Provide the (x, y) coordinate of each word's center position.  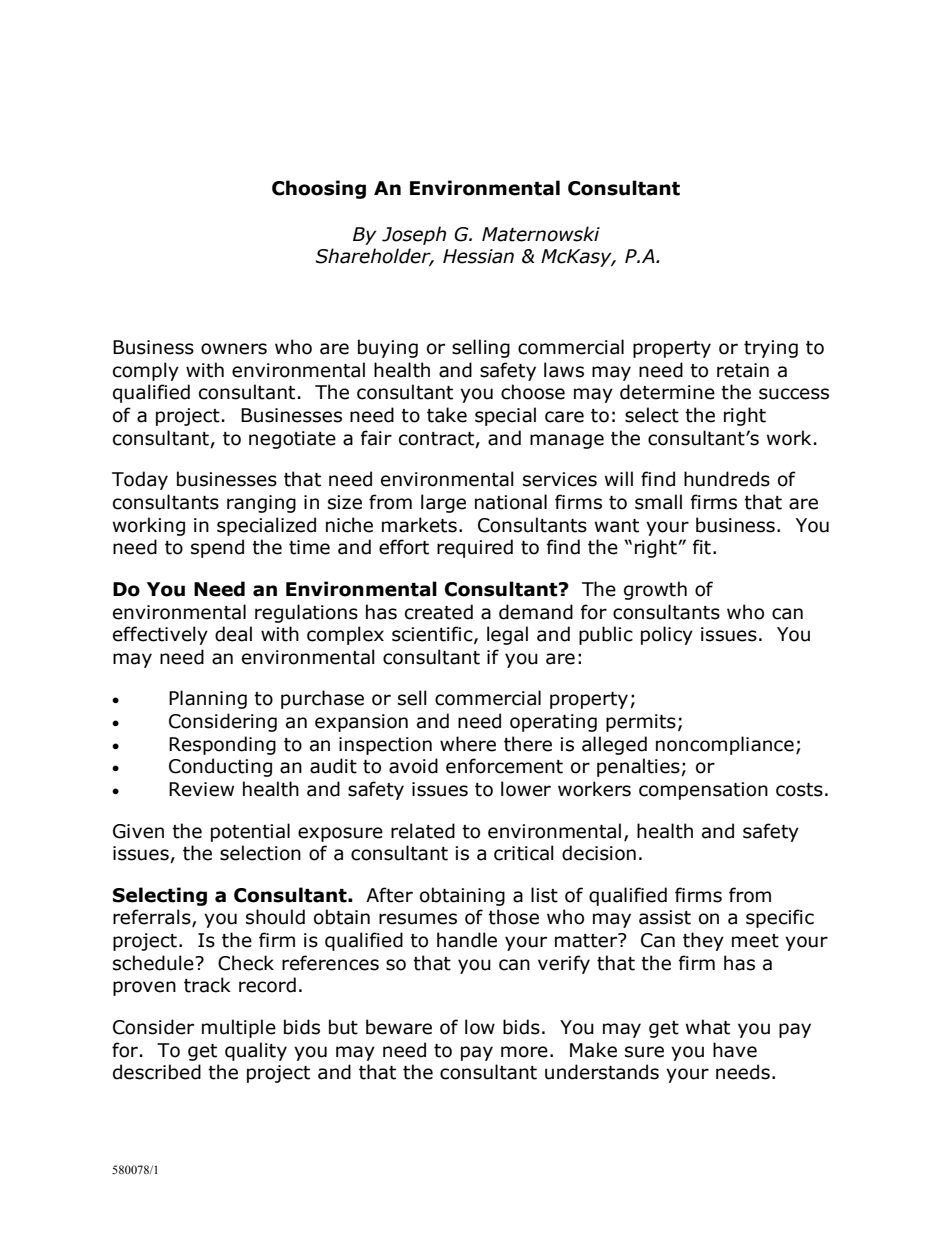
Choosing (319, 189)
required (475, 548)
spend (217, 548)
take (447, 415)
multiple (239, 1028)
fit (702, 547)
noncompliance (725, 745)
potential (250, 832)
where (468, 744)
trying (771, 349)
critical (524, 853)
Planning (208, 699)
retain (743, 370)
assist (665, 917)
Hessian (478, 256)
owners (234, 349)
